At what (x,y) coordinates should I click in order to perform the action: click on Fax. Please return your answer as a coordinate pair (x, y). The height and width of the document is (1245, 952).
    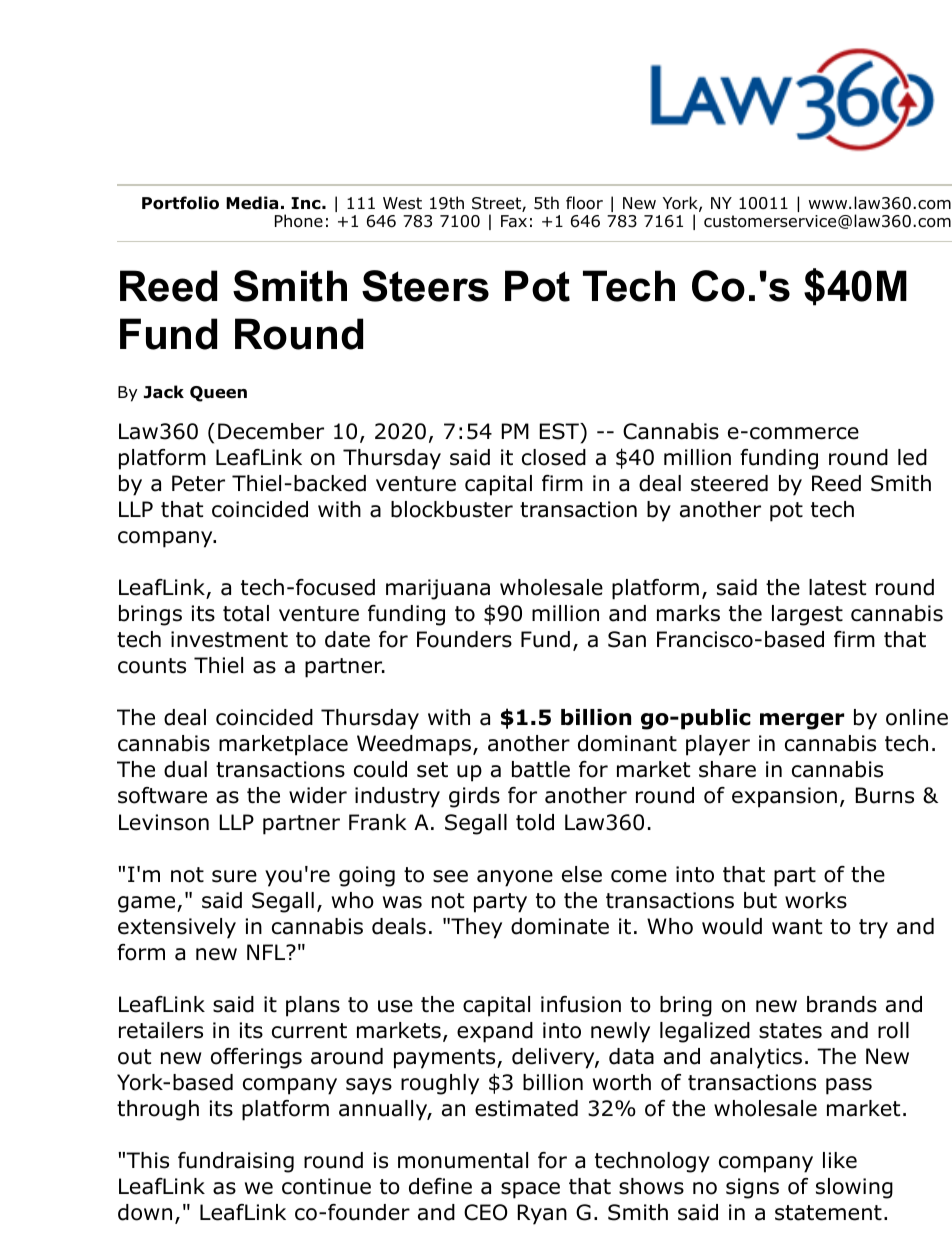
    Looking at the image, I should click on (514, 221).
